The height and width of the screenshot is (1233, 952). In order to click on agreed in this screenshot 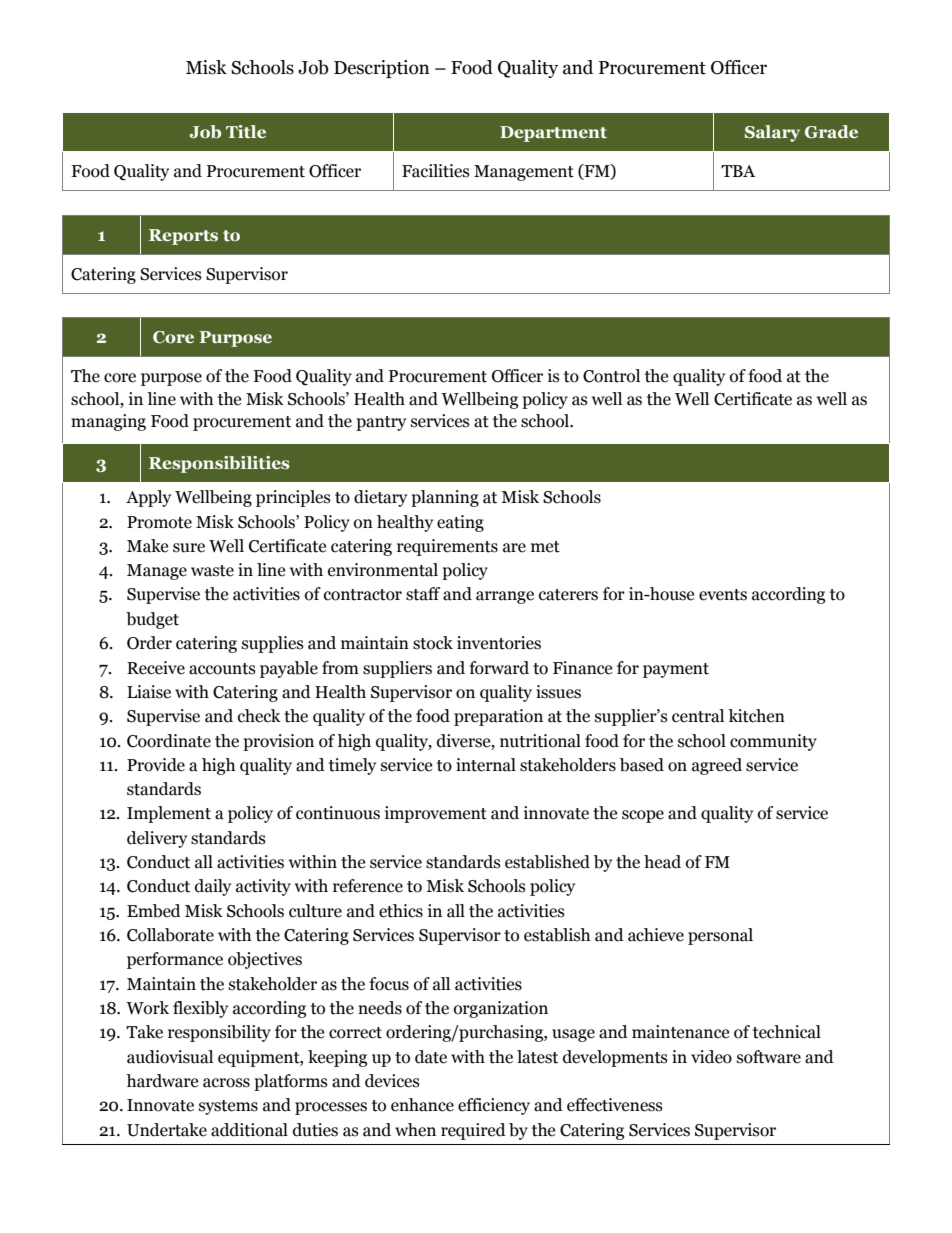, I will do `click(717, 766)`.
